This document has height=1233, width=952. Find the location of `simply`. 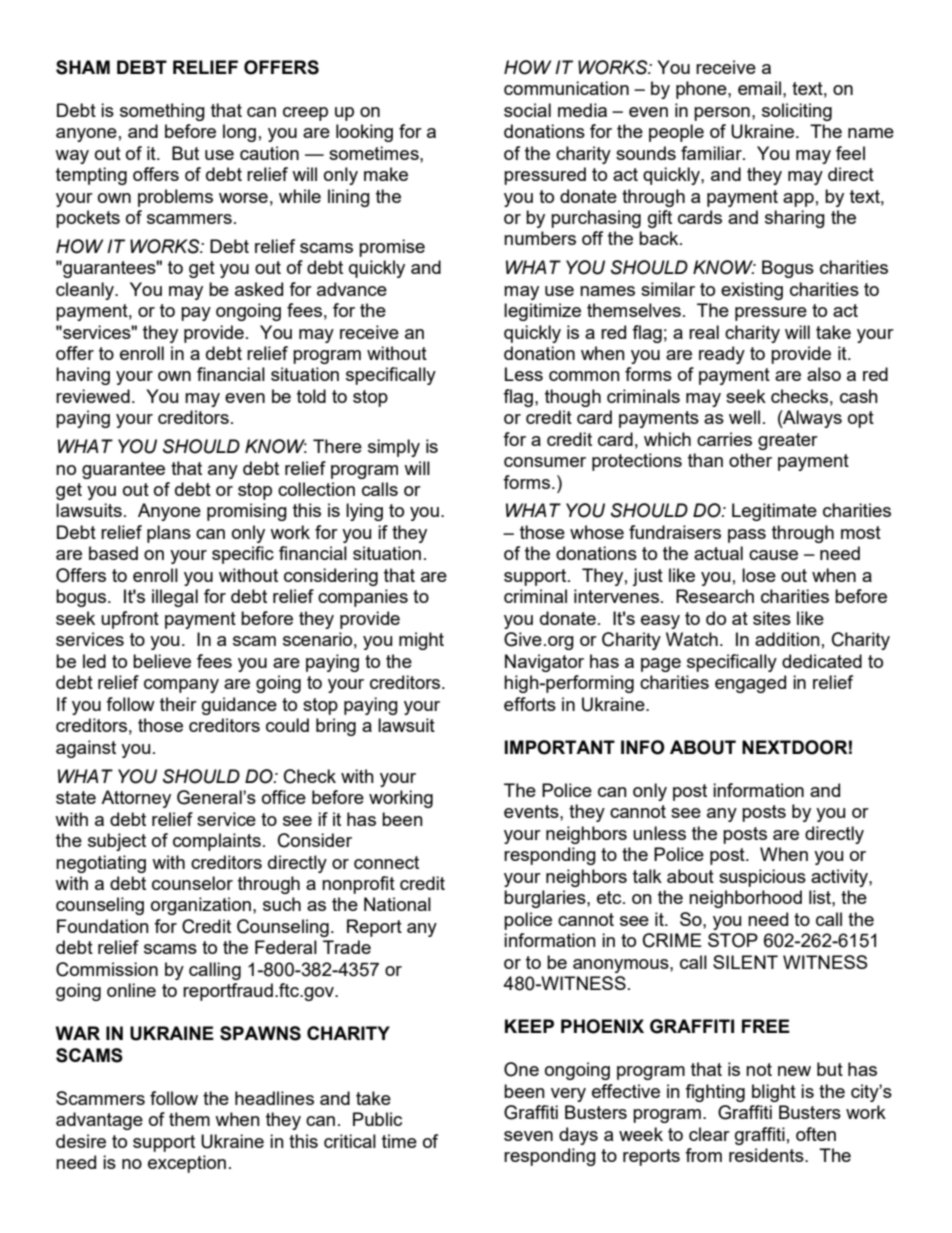

simply is located at coordinates (394, 448).
